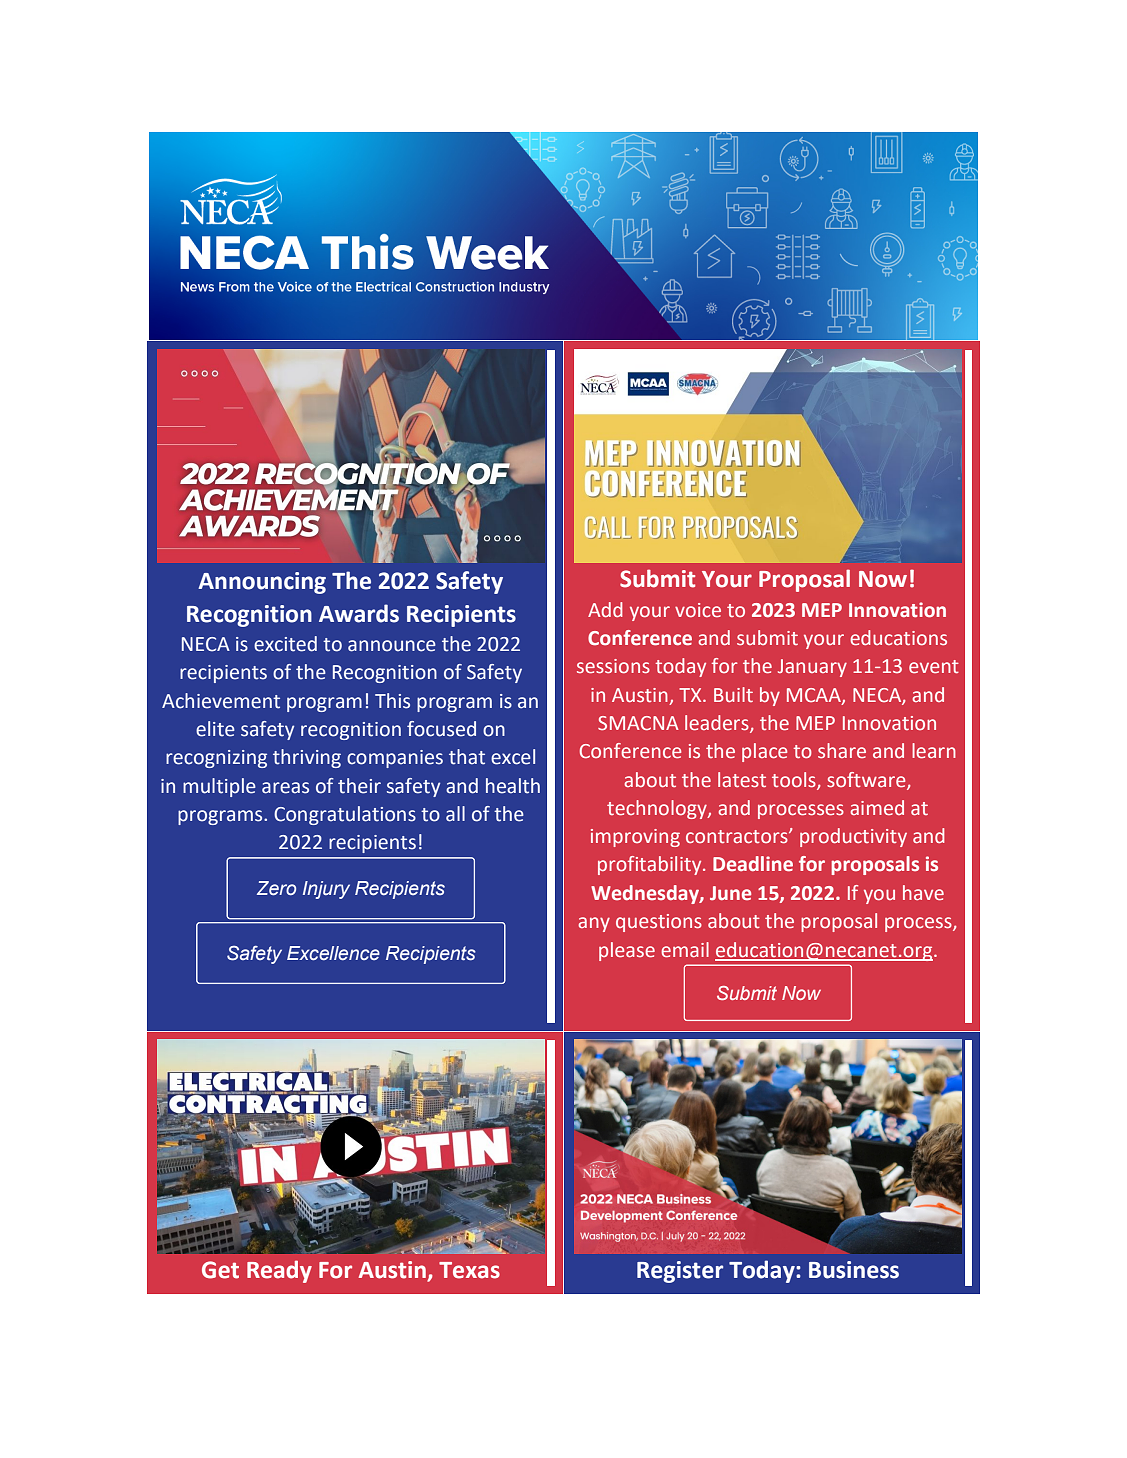 This image has height=1458, width=1127. I want to click on Announcing, so click(262, 583).
